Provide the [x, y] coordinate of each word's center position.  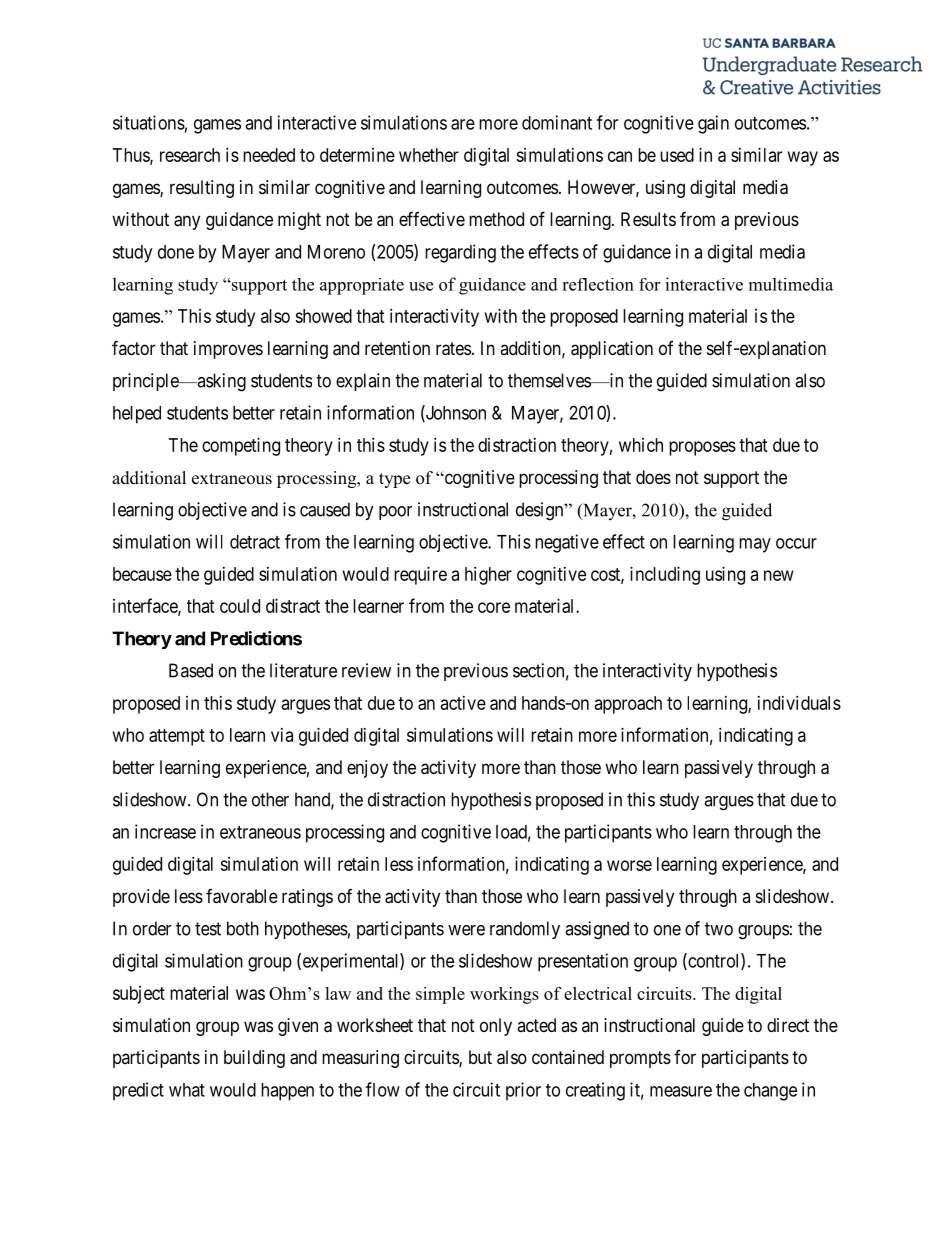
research [190, 155]
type [394, 480]
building [254, 1059]
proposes [702, 448]
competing [241, 447]
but [480, 1057]
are [463, 124]
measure [681, 1091]
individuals [799, 703]
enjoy [367, 769]
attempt [177, 737]
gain [713, 124]
